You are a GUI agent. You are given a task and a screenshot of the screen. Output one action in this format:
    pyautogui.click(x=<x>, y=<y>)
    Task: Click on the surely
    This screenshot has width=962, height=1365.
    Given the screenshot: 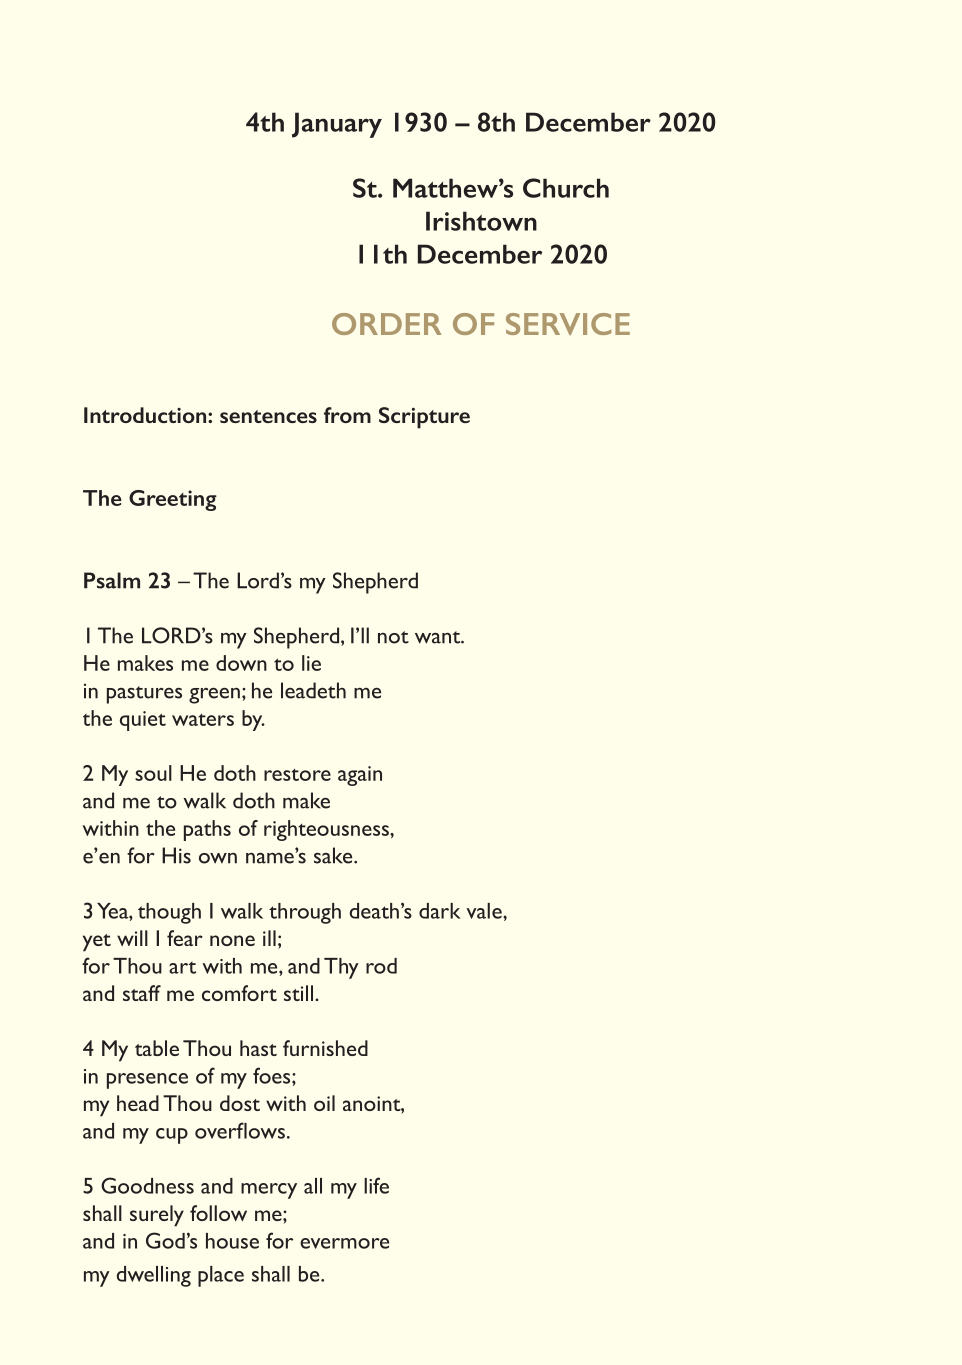 What is the action you would take?
    pyautogui.click(x=157, y=1216)
